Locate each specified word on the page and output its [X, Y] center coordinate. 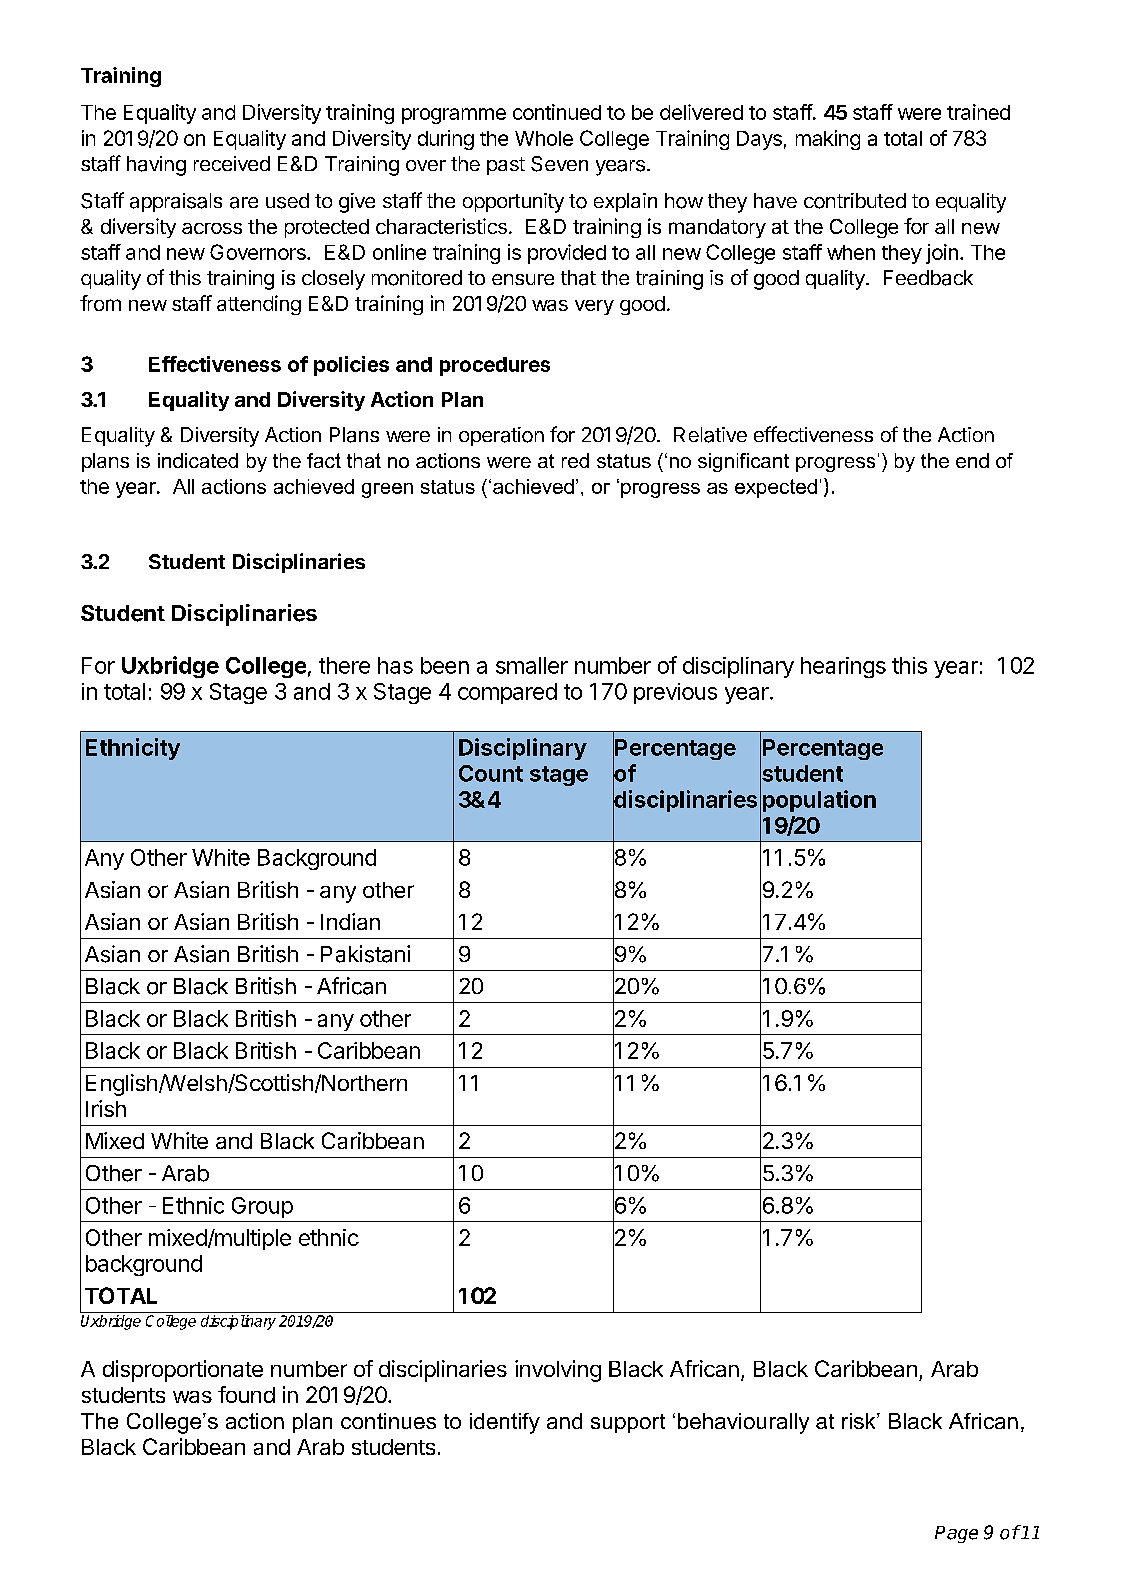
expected [776, 488]
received [232, 163]
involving [558, 1371]
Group [262, 1207]
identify [505, 1423]
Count [491, 773]
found [246, 1394]
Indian [350, 921]
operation [501, 436]
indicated [198, 460]
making [828, 140]
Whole [544, 138]
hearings [843, 667]
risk [860, 1421]
